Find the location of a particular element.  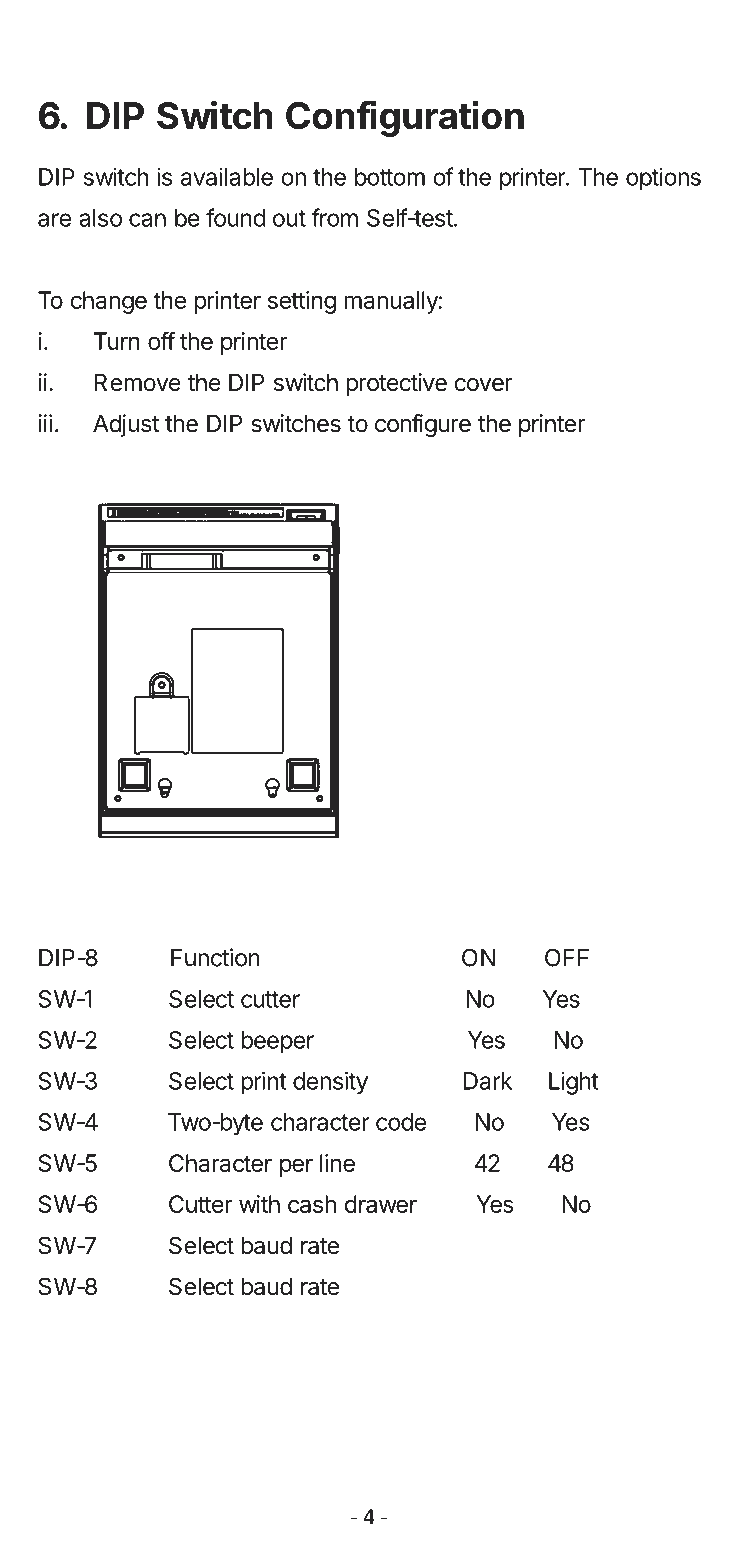

configure is located at coordinates (423, 425).
